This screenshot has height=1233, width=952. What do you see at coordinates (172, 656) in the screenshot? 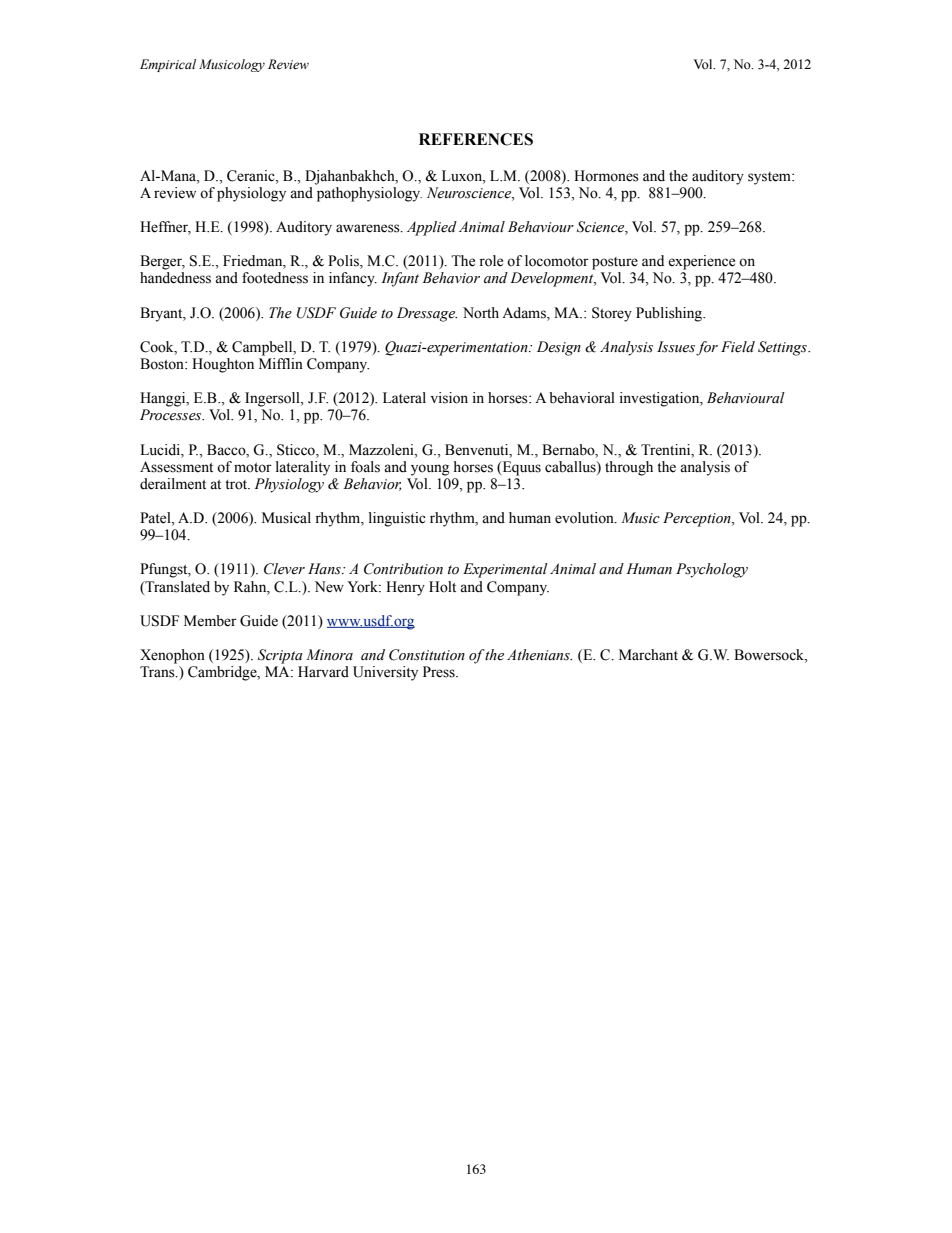
I see `Xenophon` at bounding box center [172, 656].
